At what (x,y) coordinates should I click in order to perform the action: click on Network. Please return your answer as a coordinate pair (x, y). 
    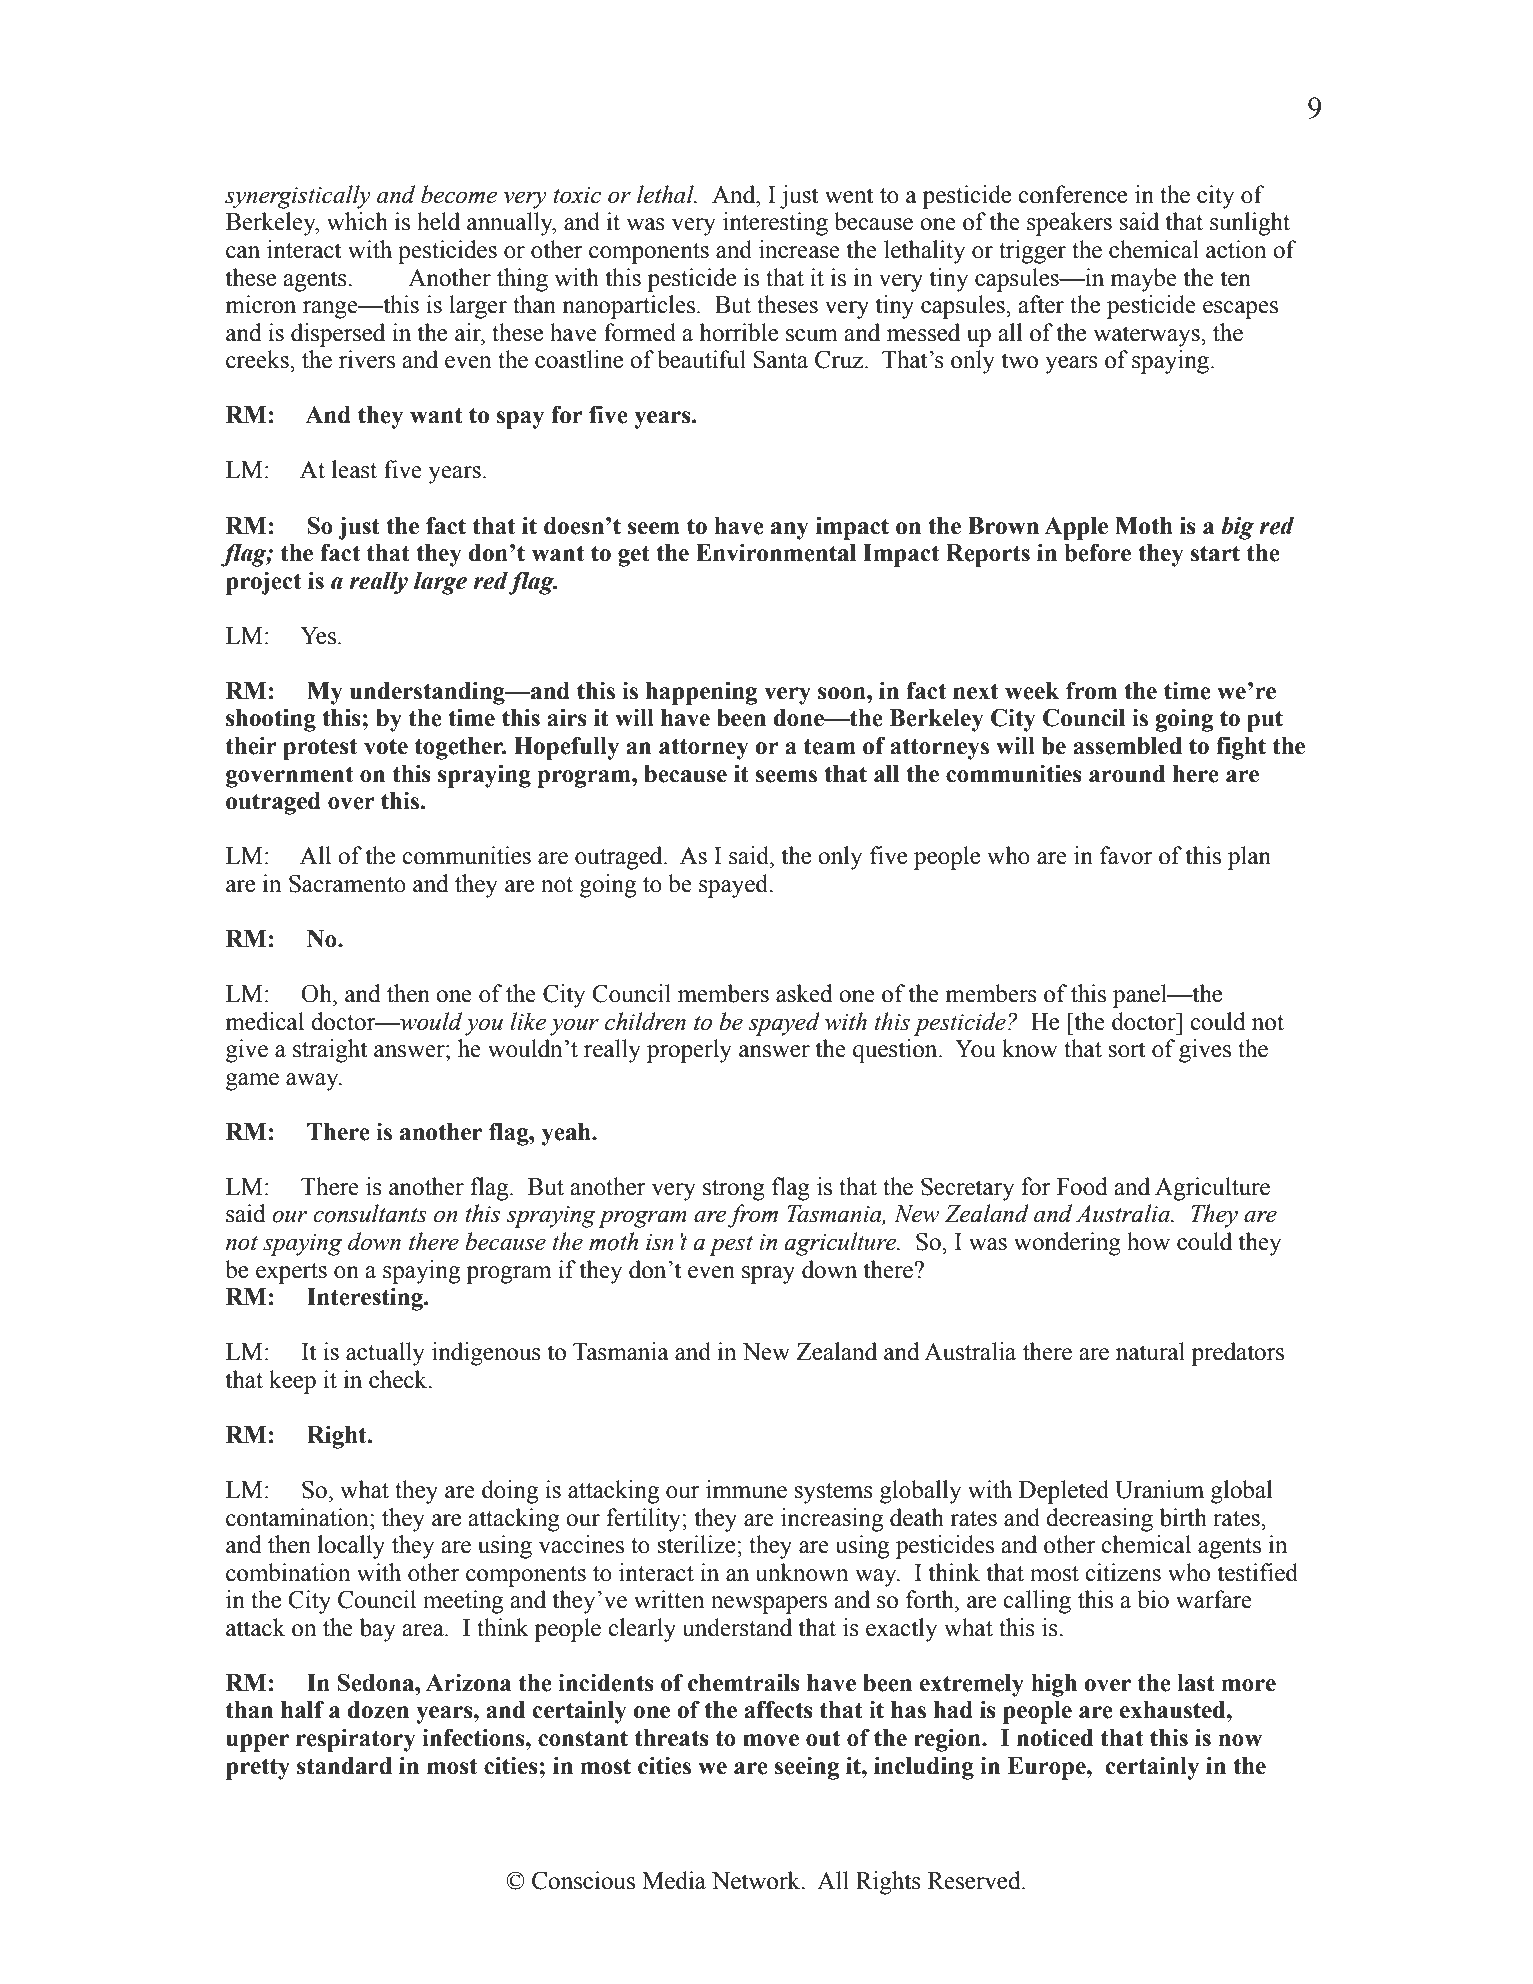
    Looking at the image, I should click on (757, 1880).
